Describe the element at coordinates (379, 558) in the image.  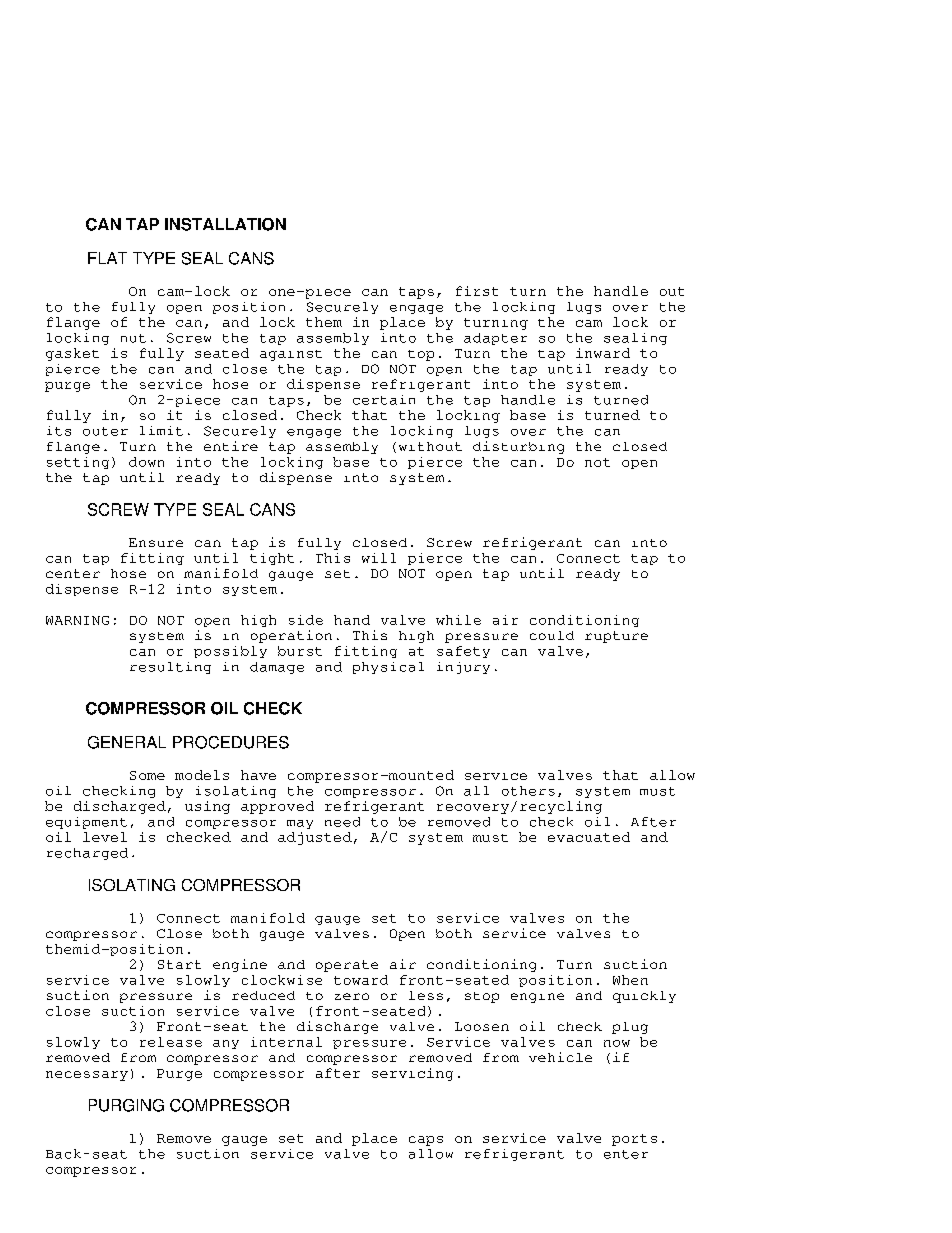
I see `will` at that location.
